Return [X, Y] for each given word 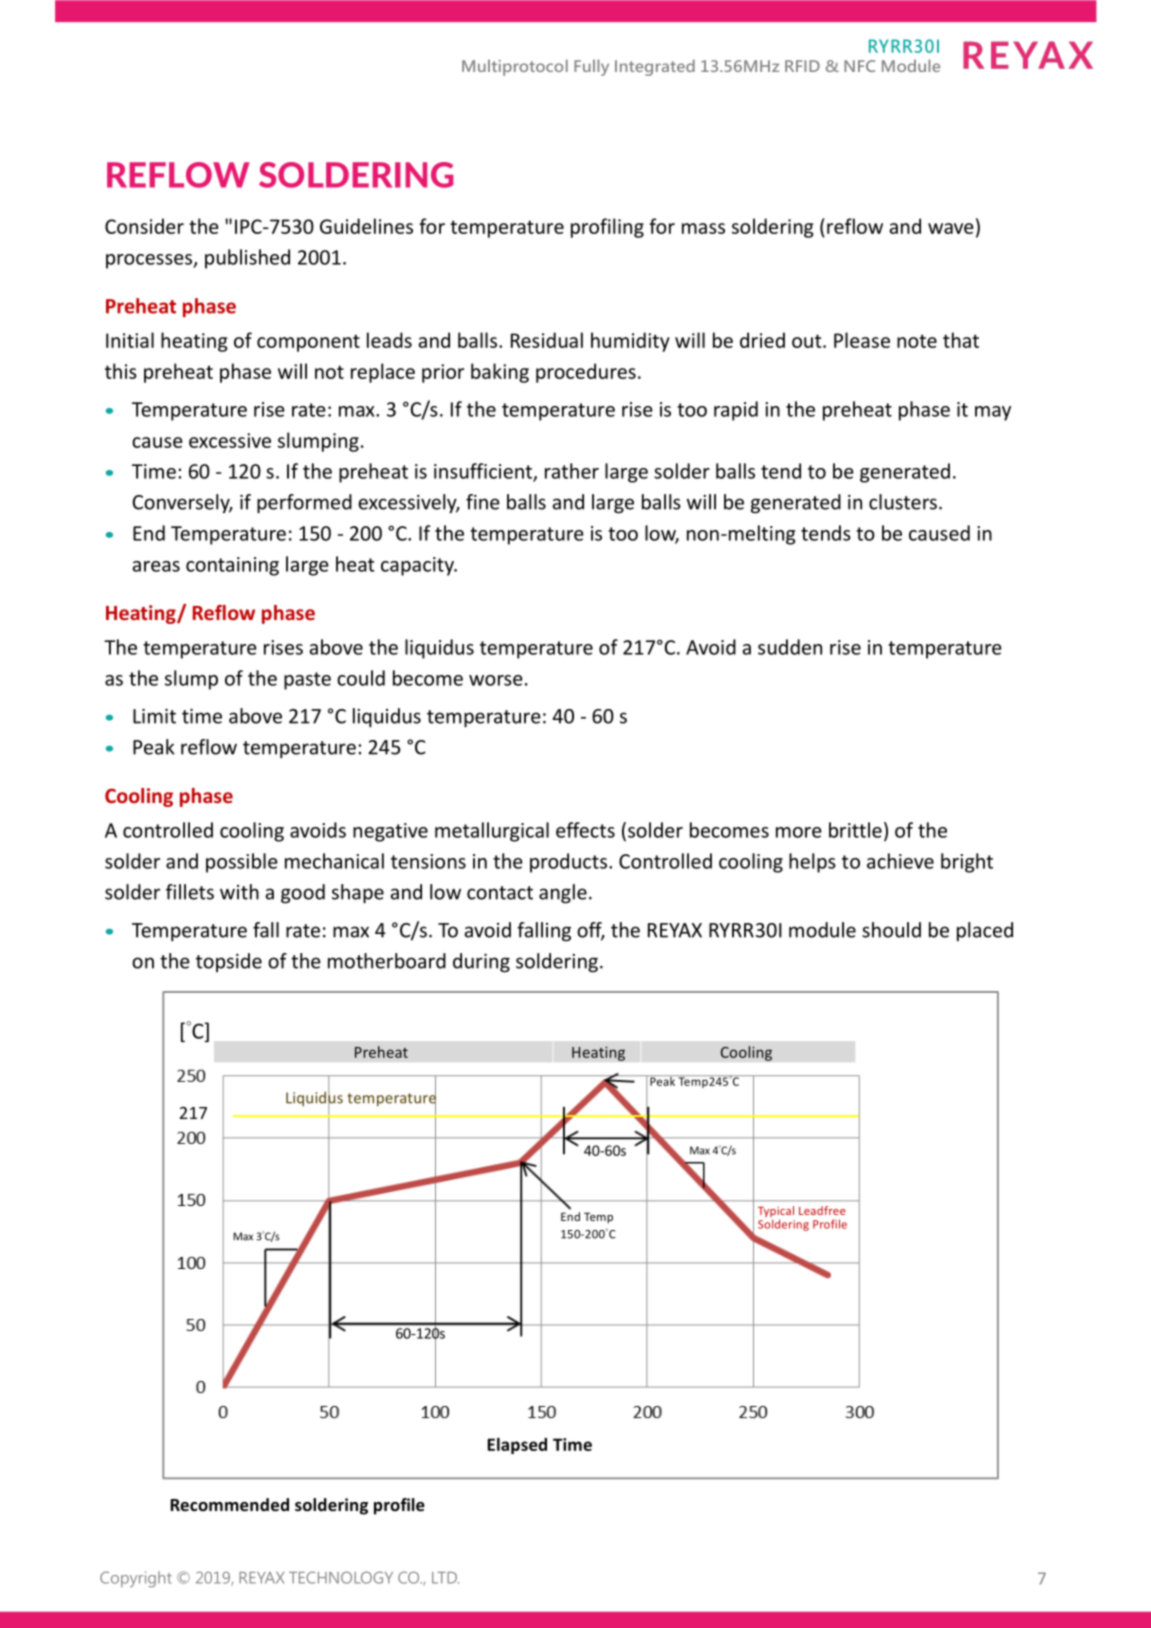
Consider [144, 226]
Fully [591, 67]
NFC [859, 66]
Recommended [230, 1505]
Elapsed [517, 1446]
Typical [776, 1213]
